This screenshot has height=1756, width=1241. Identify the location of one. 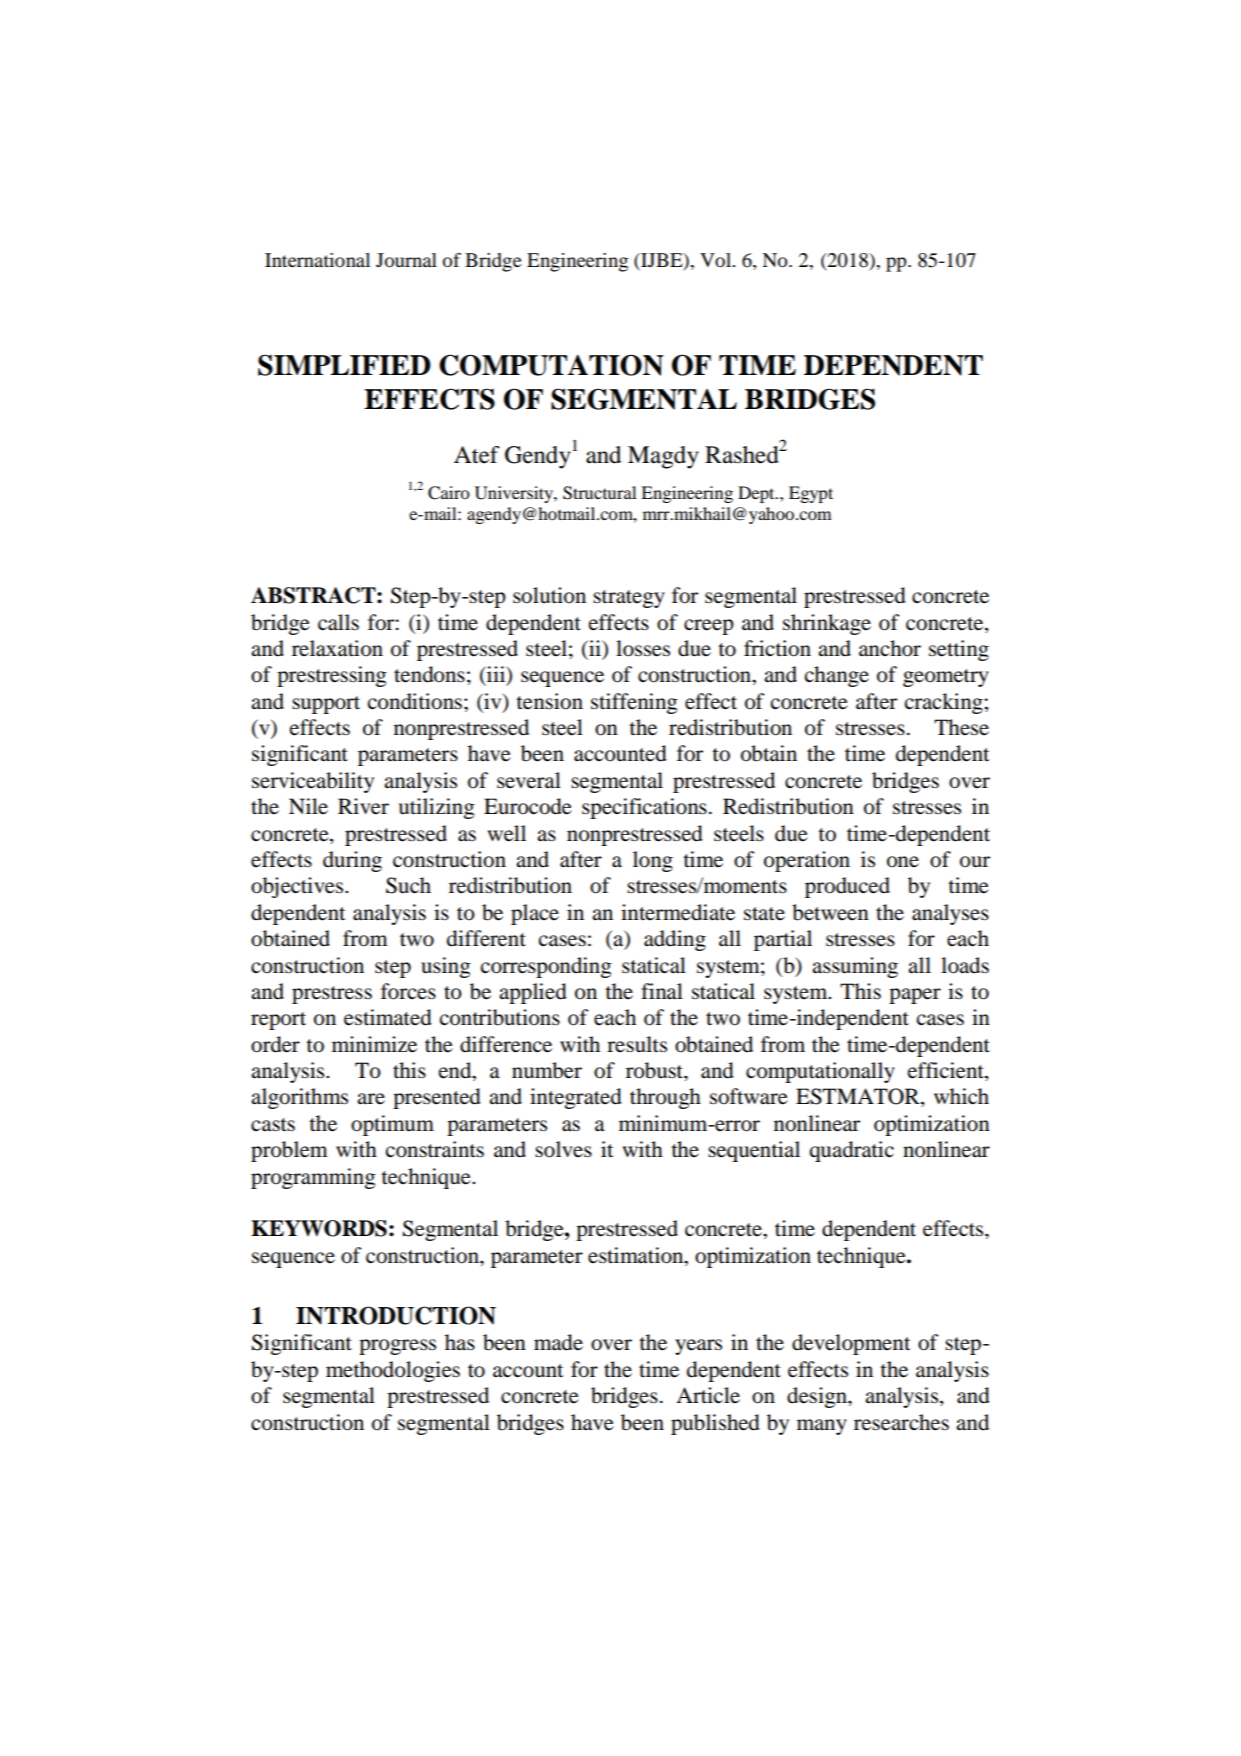
(903, 862).
